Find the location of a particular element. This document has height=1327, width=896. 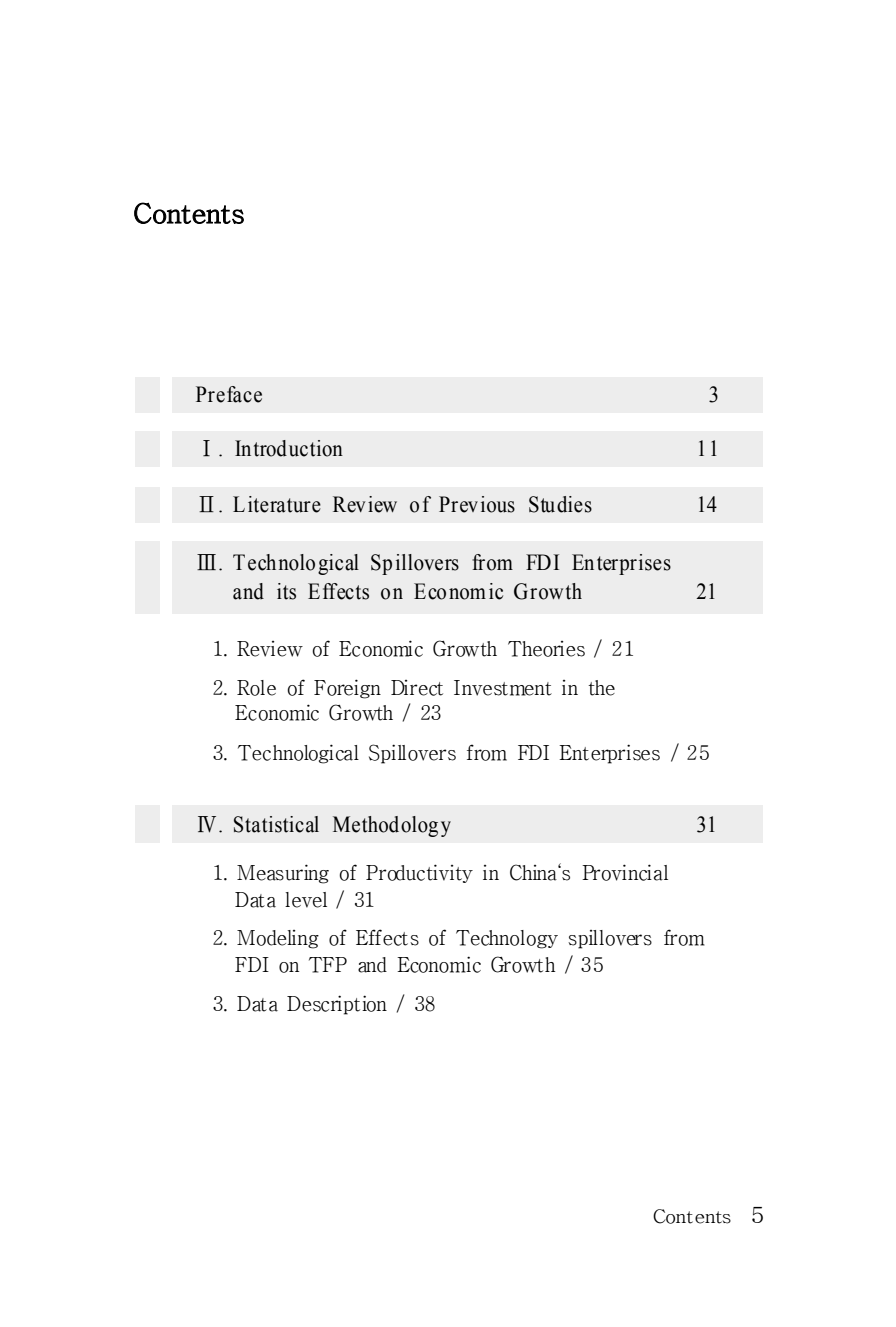

Previous is located at coordinates (477, 504).
